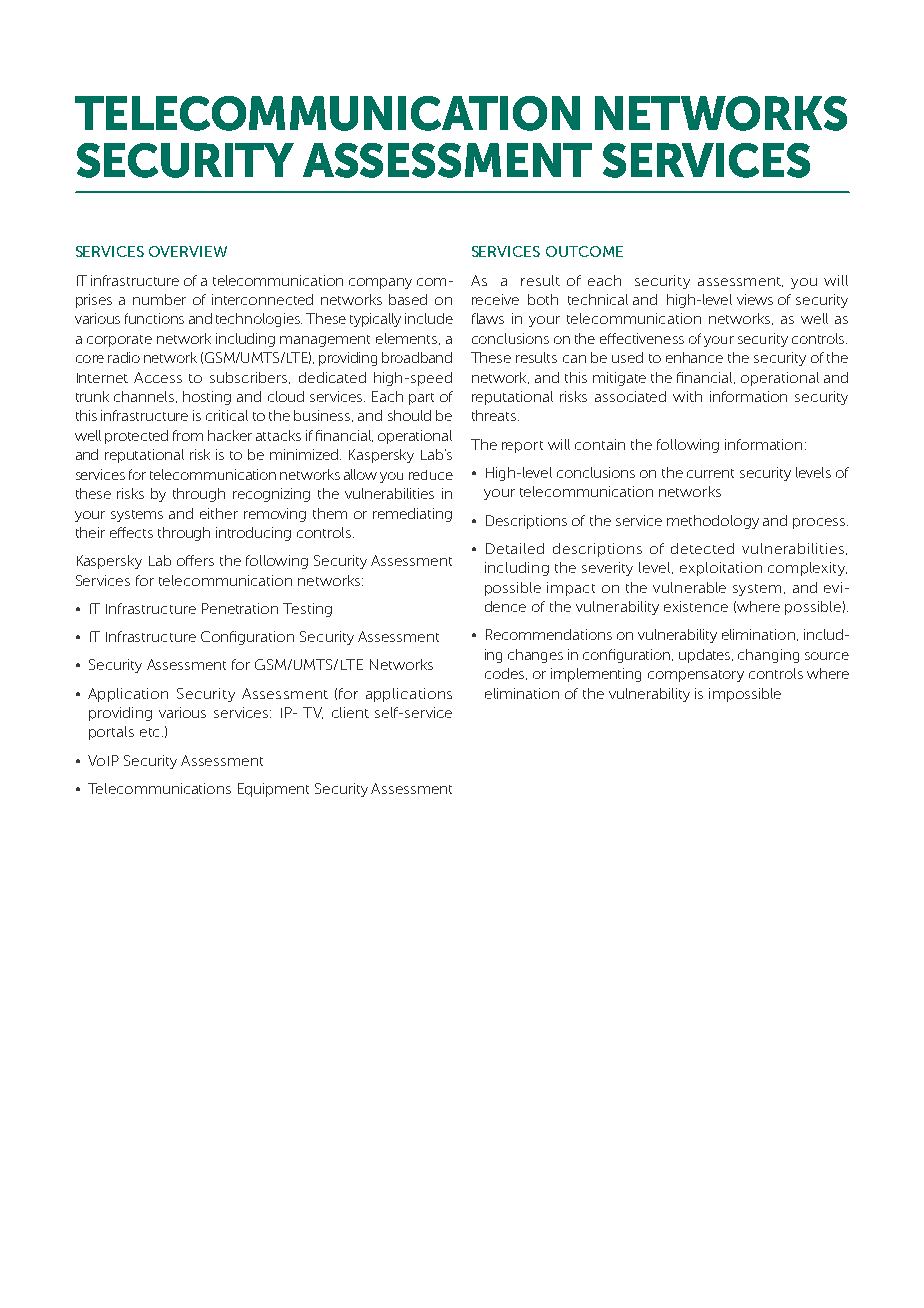 The width and height of the page is (924, 1308). What do you see at coordinates (273, 790) in the page?
I see `Equipment` at bounding box center [273, 790].
